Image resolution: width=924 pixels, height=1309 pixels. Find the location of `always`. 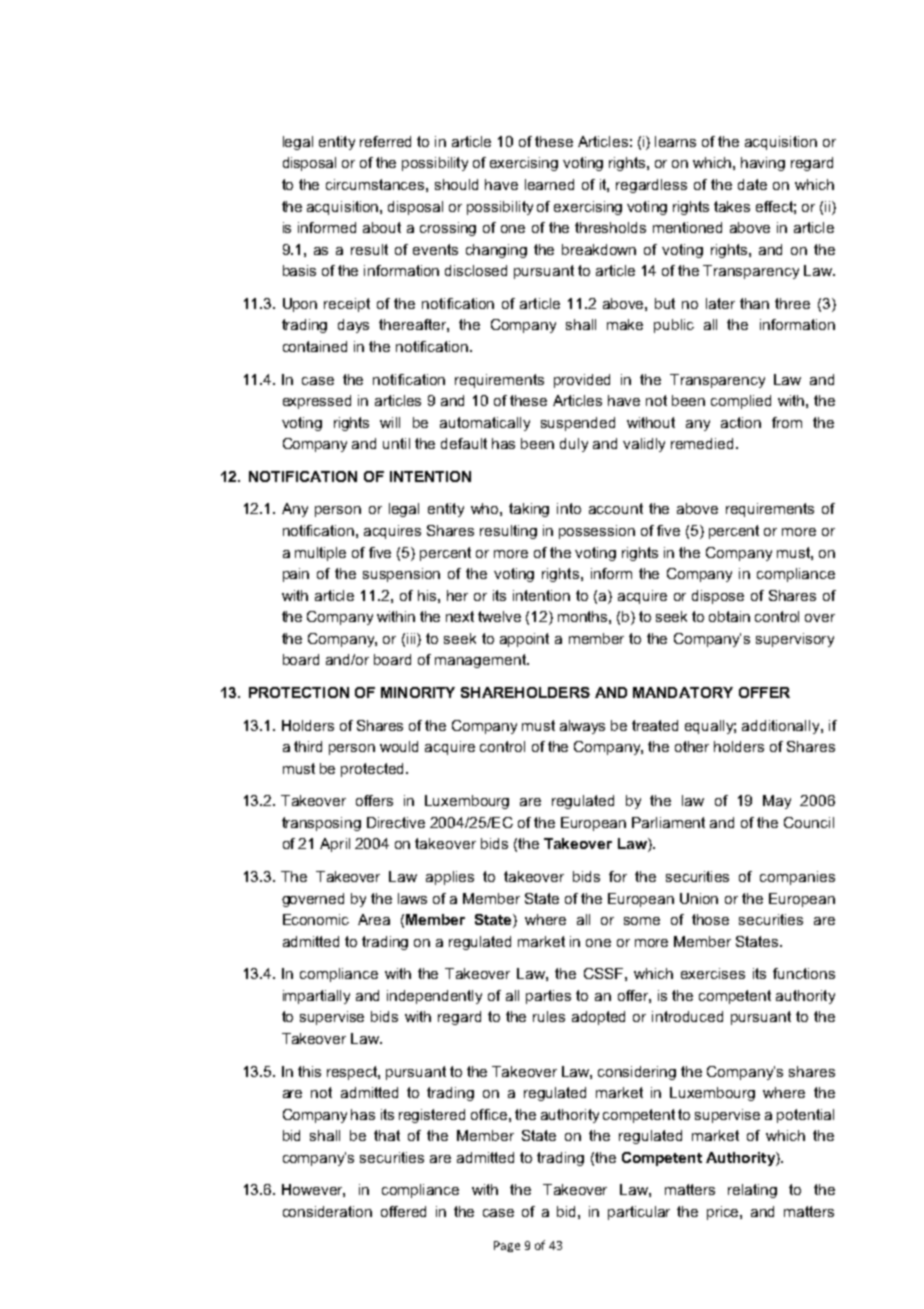

always is located at coordinates (582, 727).
